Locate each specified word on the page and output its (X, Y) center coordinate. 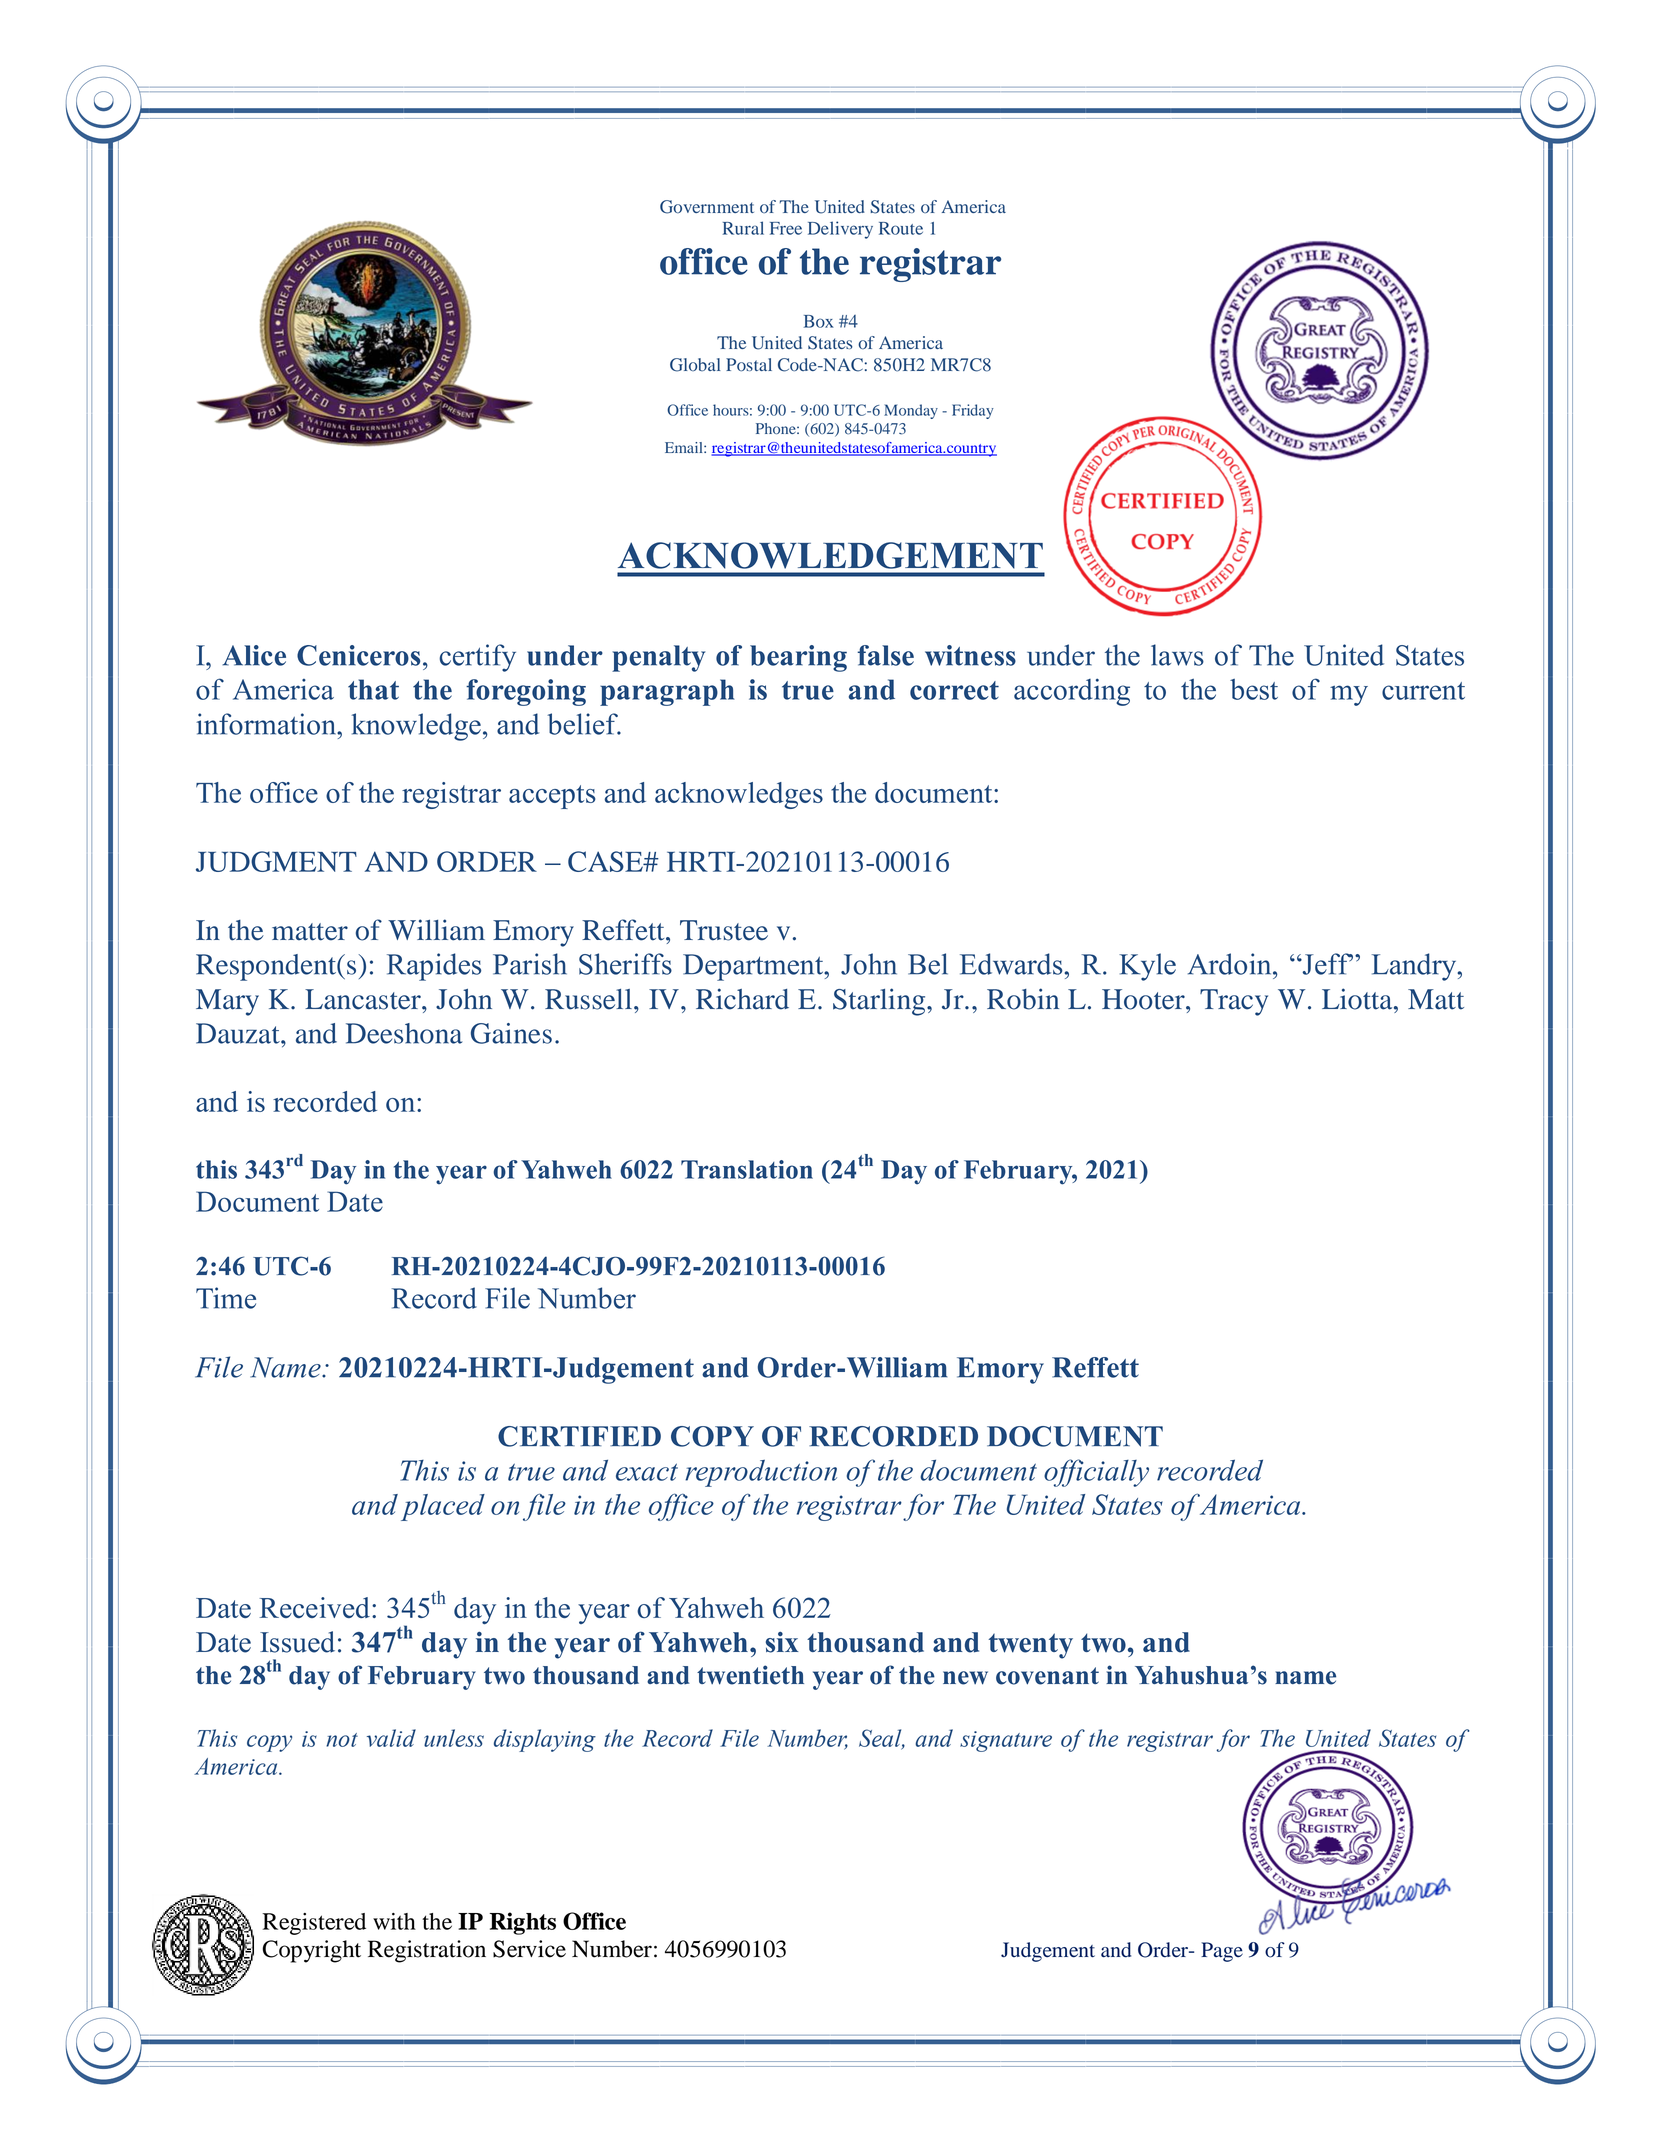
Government (707, 207)
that (373, 689)
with (394, 1921)
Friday (973, 411)
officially (1096, 1473)
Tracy (1234, 1002)
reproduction (761, 1473)
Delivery (840, 230)
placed (443, 1507)
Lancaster (364, 999)
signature (1006, 1741)
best (1254, 689)
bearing (798, 658)
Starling (880, 1002)
